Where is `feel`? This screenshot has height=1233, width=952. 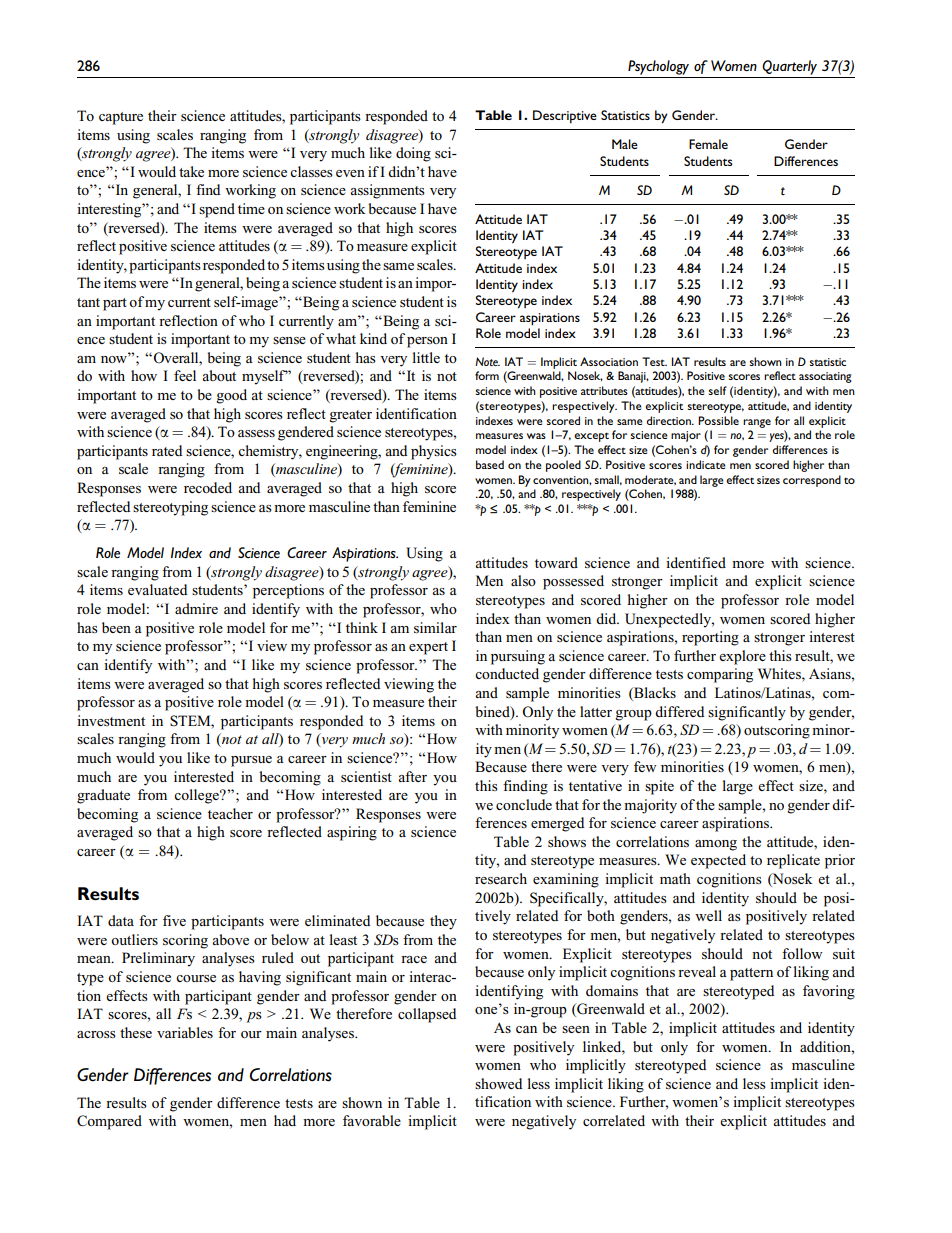 feel is located at coordinates (185, 375).
